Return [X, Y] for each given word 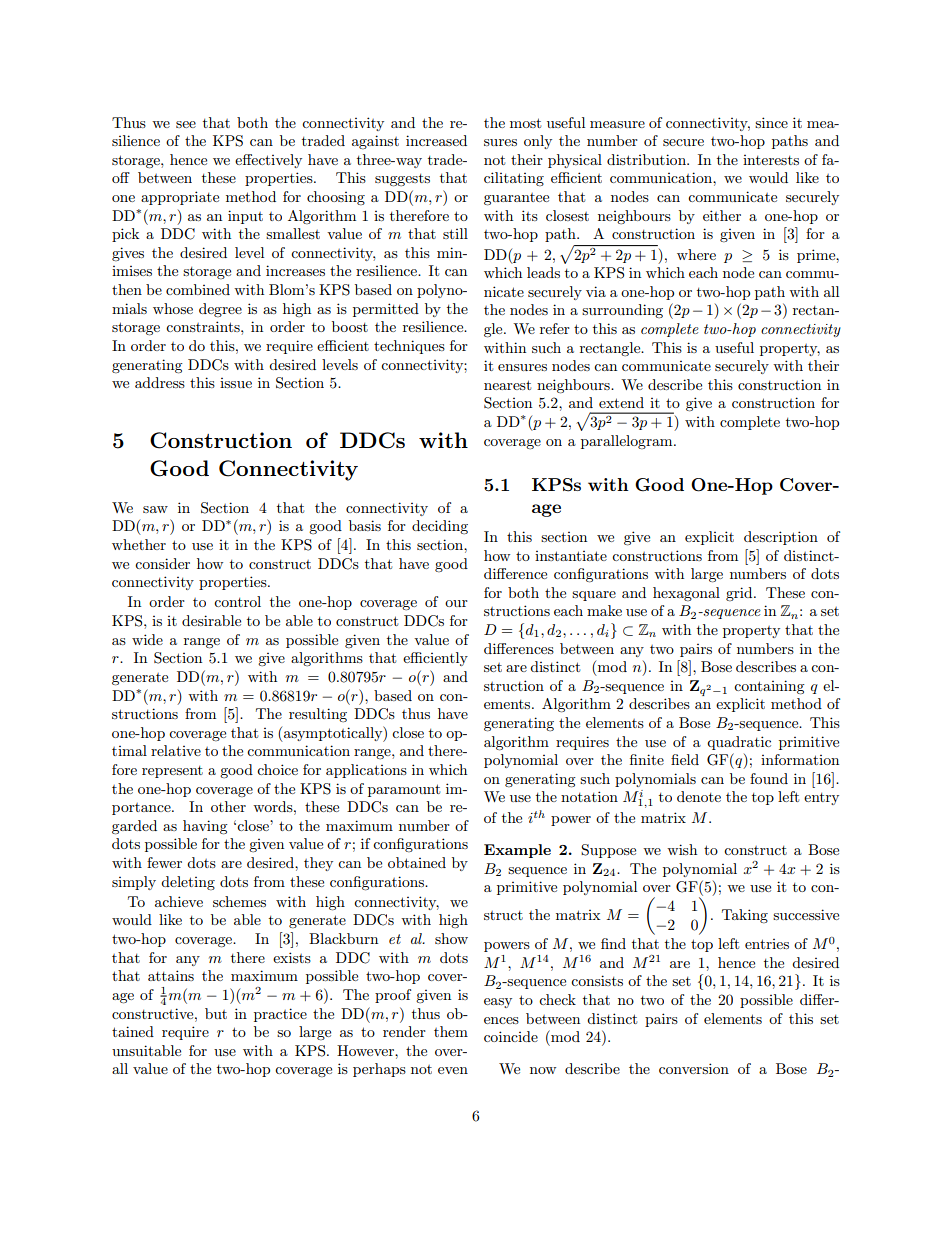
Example [517, 851]
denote [699, 796]
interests [771, 160]
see [186, 124]
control [237, 601]
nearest [507, 385]
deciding [440, 527]
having [205, 827]
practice [280, 1015]
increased [436, 140]
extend [621, 402]
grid [740, 594]
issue [236, 383]
